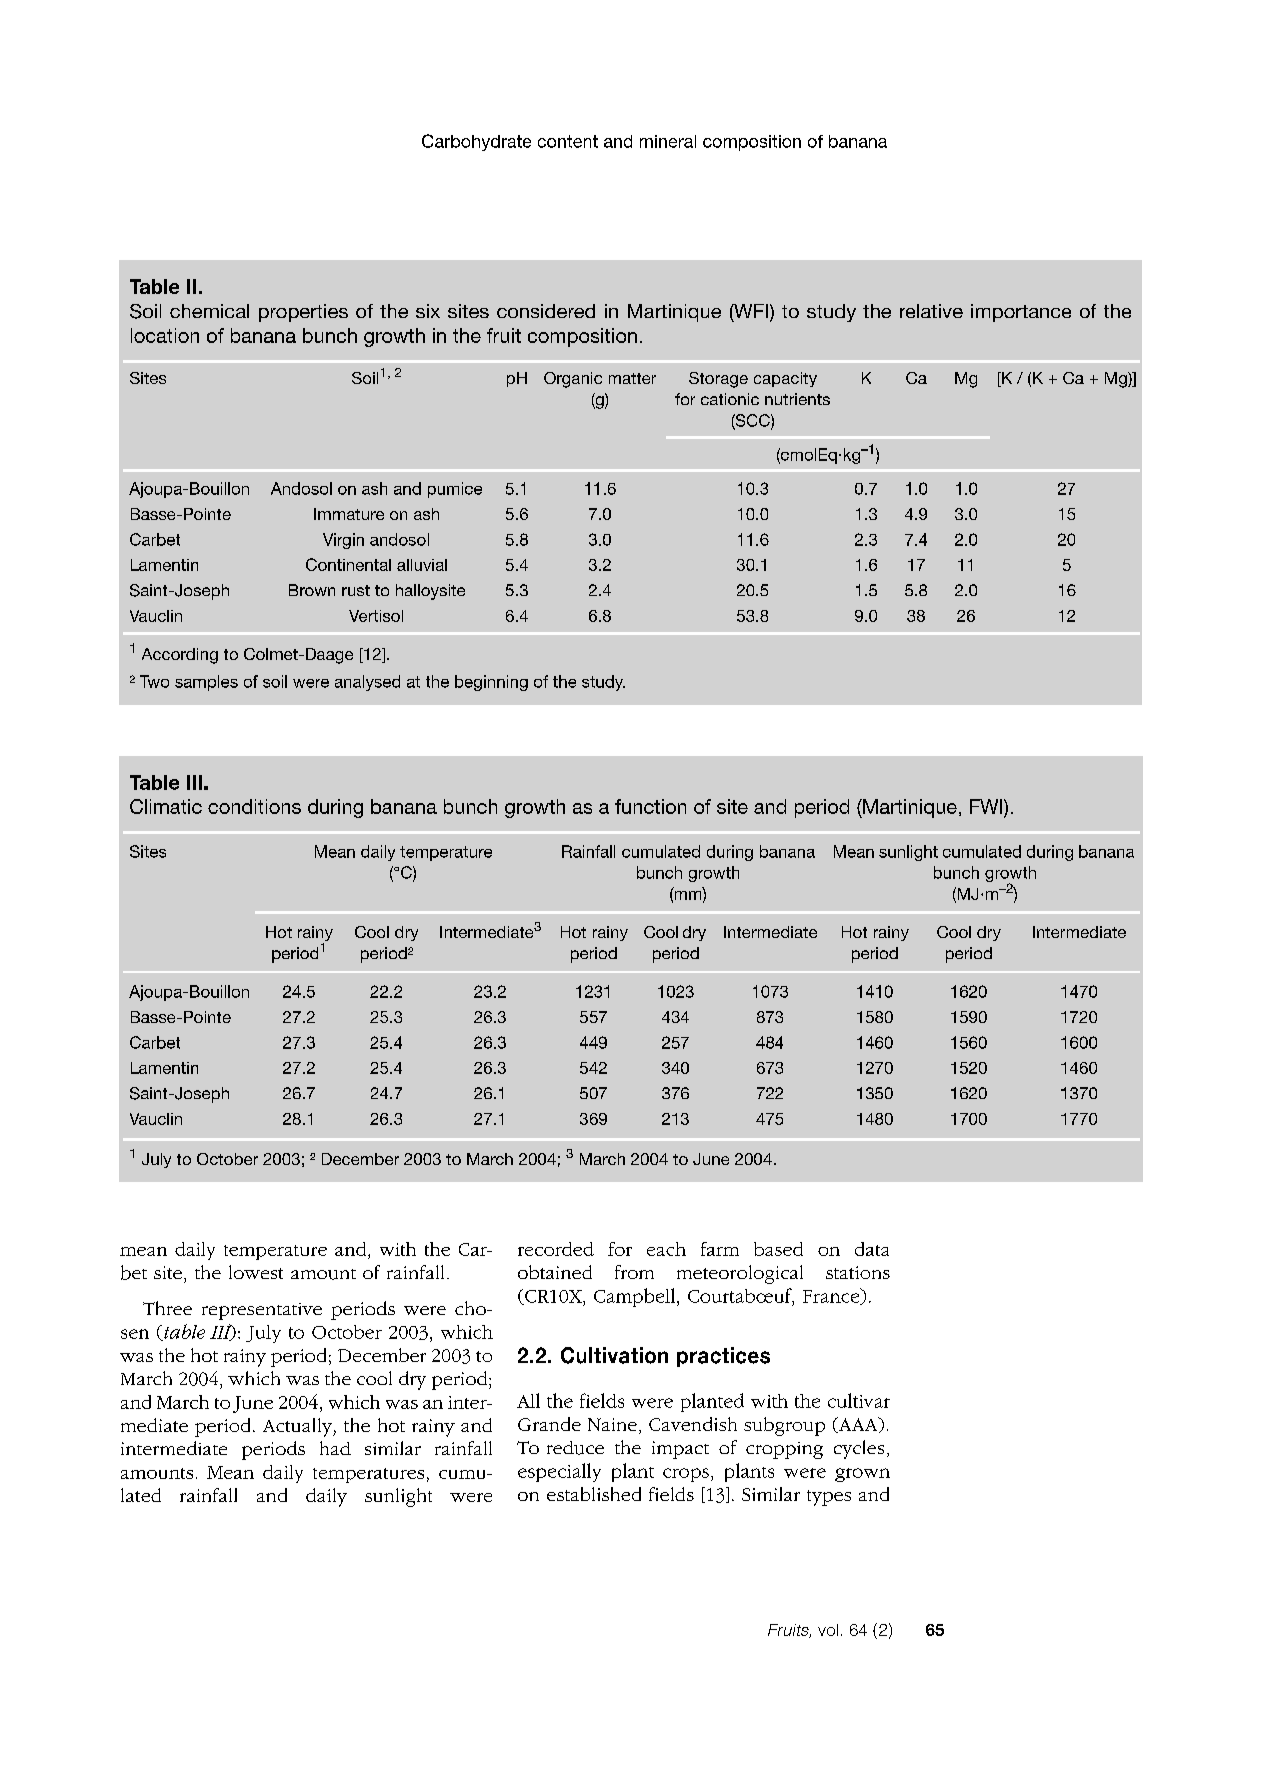 The image size is (1263, 1787). I want to click on data, so click(872, 1249).
